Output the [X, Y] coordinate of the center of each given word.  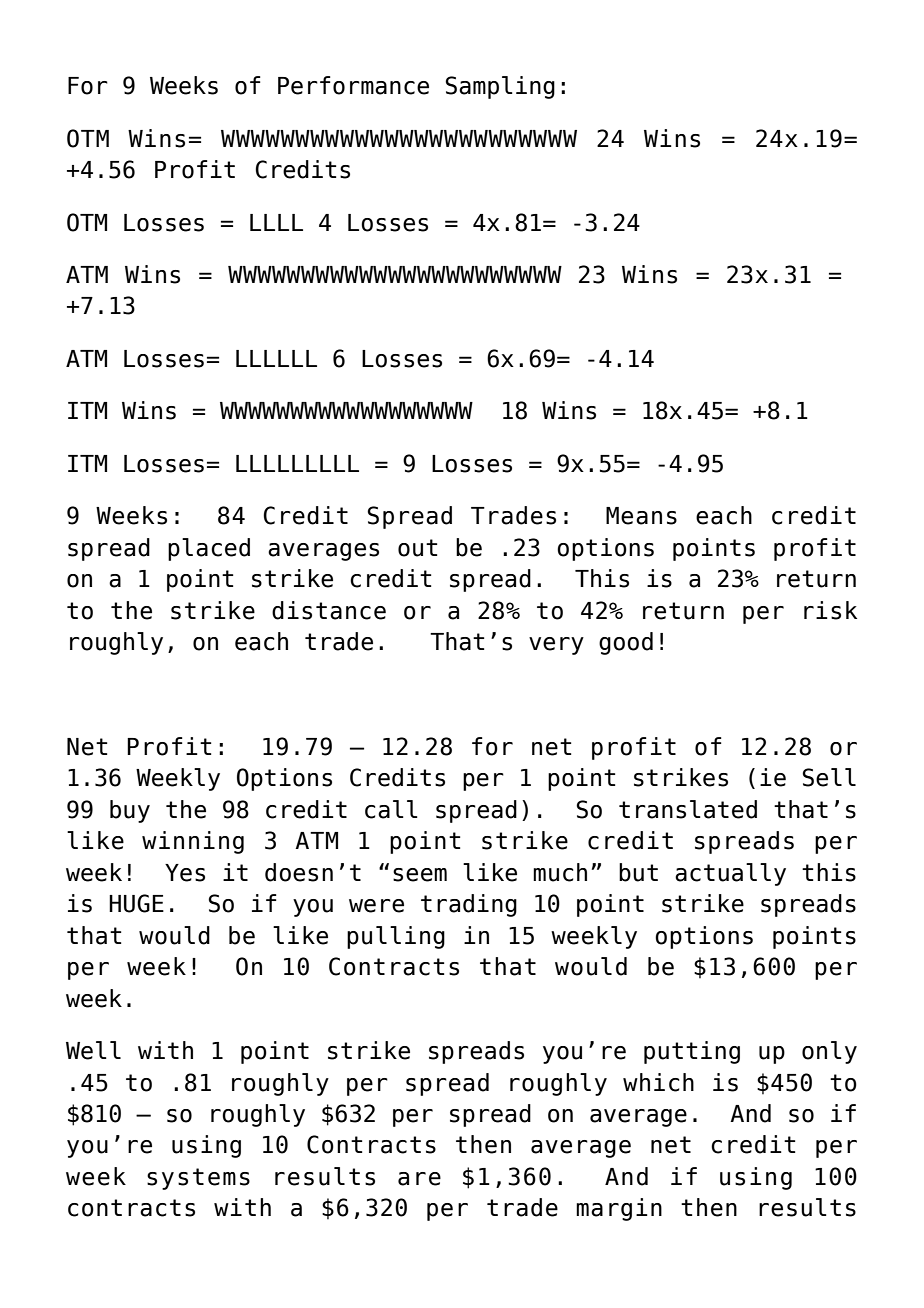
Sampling [500, 87]
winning [193, 842]
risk [830, 610]
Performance [353, 85]
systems [198, 1179]
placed [209, 549]
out [418, 548]
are [419, 1179]
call [391, 809]
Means [641, 516]
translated [688, 809]
